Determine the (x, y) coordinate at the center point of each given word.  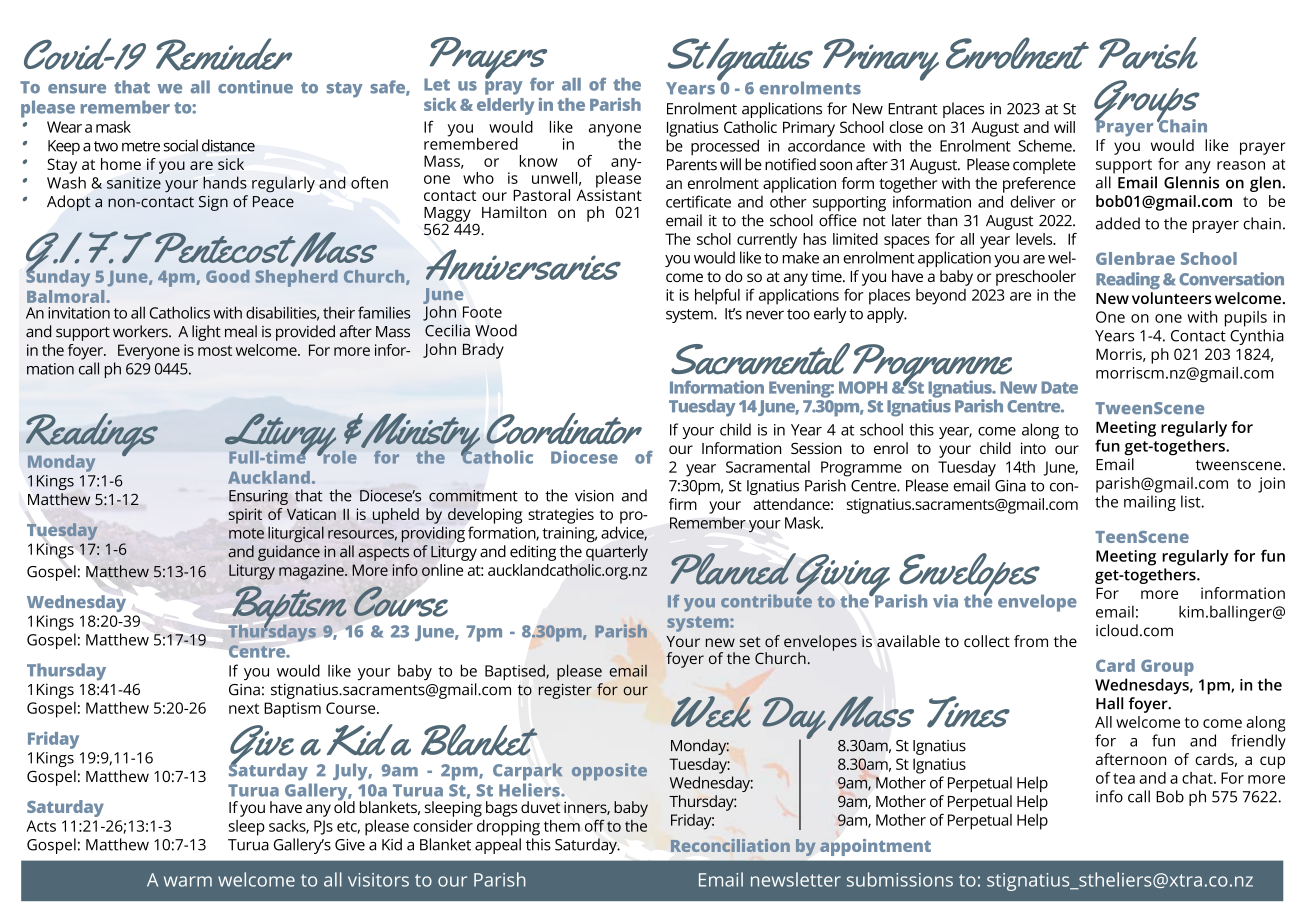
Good (227, 276)
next (244, 708)
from (1031, 641)
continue (255, 87)
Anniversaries (523, 265)
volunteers (1172, 298)
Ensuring (258, 497)
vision (594, 496)
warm (188, 881)
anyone (615, 131)
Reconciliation (730, 845)
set (750, 642)
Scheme (1046, 145)
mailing (1150, 503)
